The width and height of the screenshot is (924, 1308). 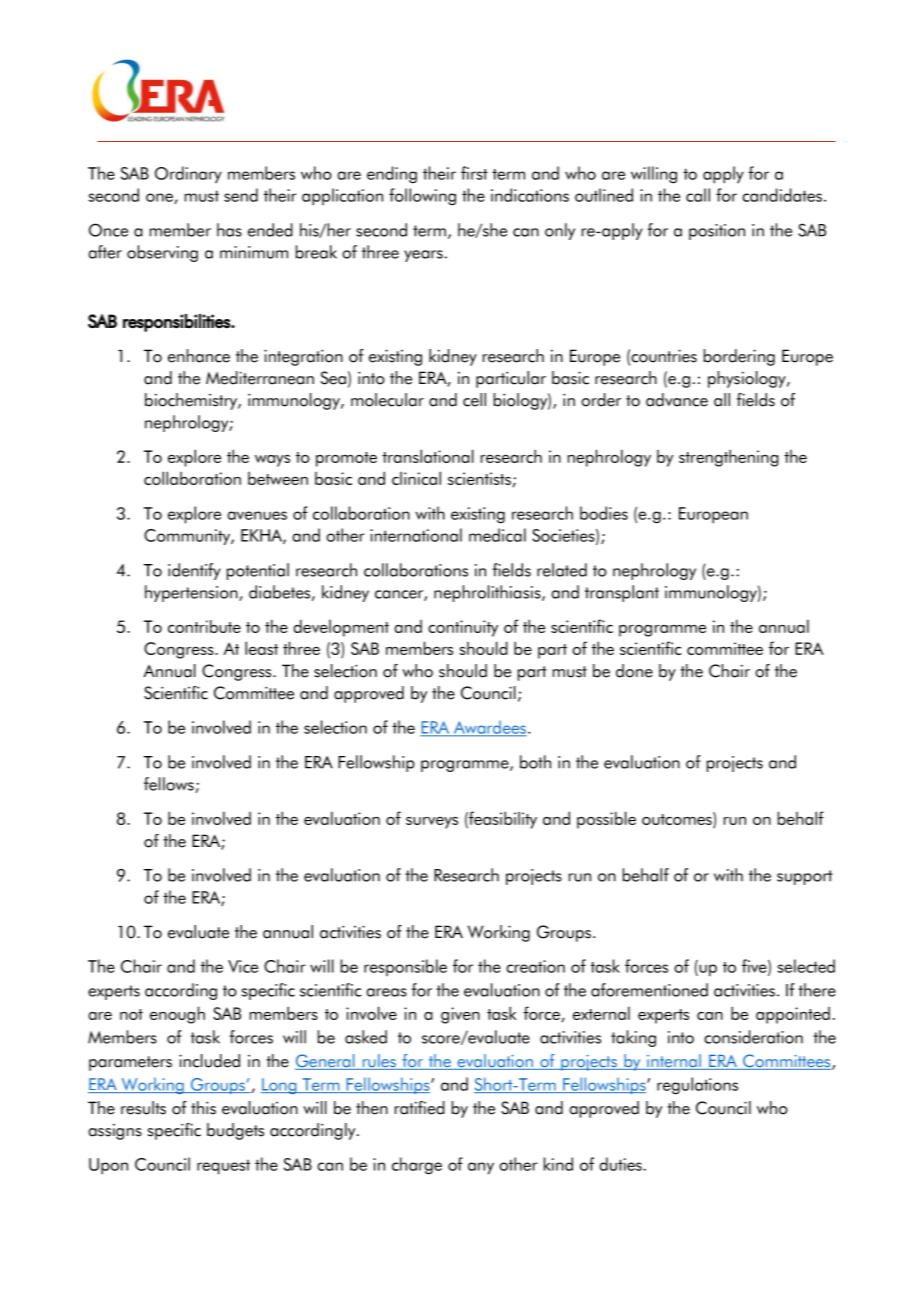 What do you see at coordinates (204, 626) in the screenshot?
I see `contribute` at bounding box center [204, 626].
